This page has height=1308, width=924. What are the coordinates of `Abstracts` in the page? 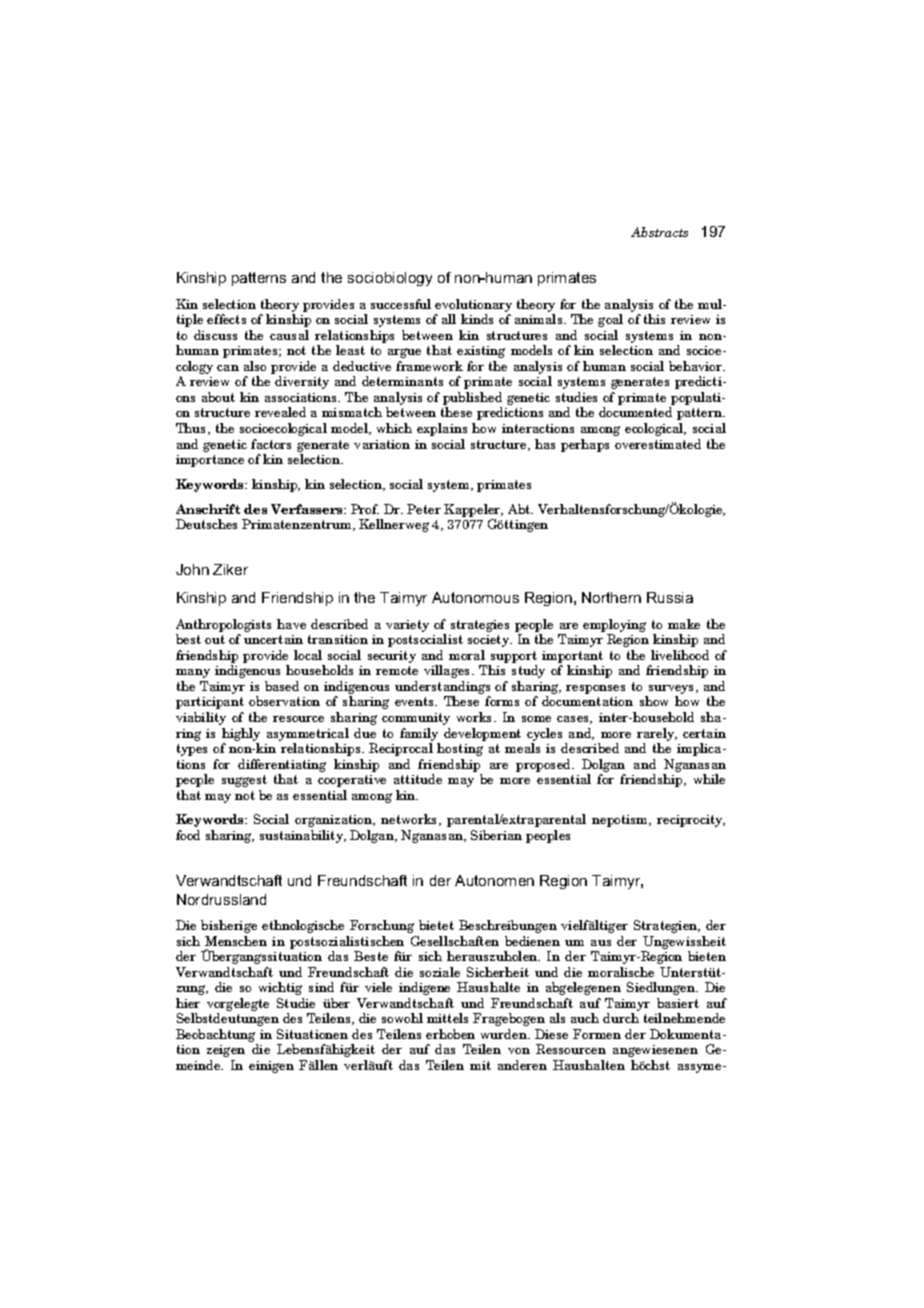 It's located at (659, 232).
